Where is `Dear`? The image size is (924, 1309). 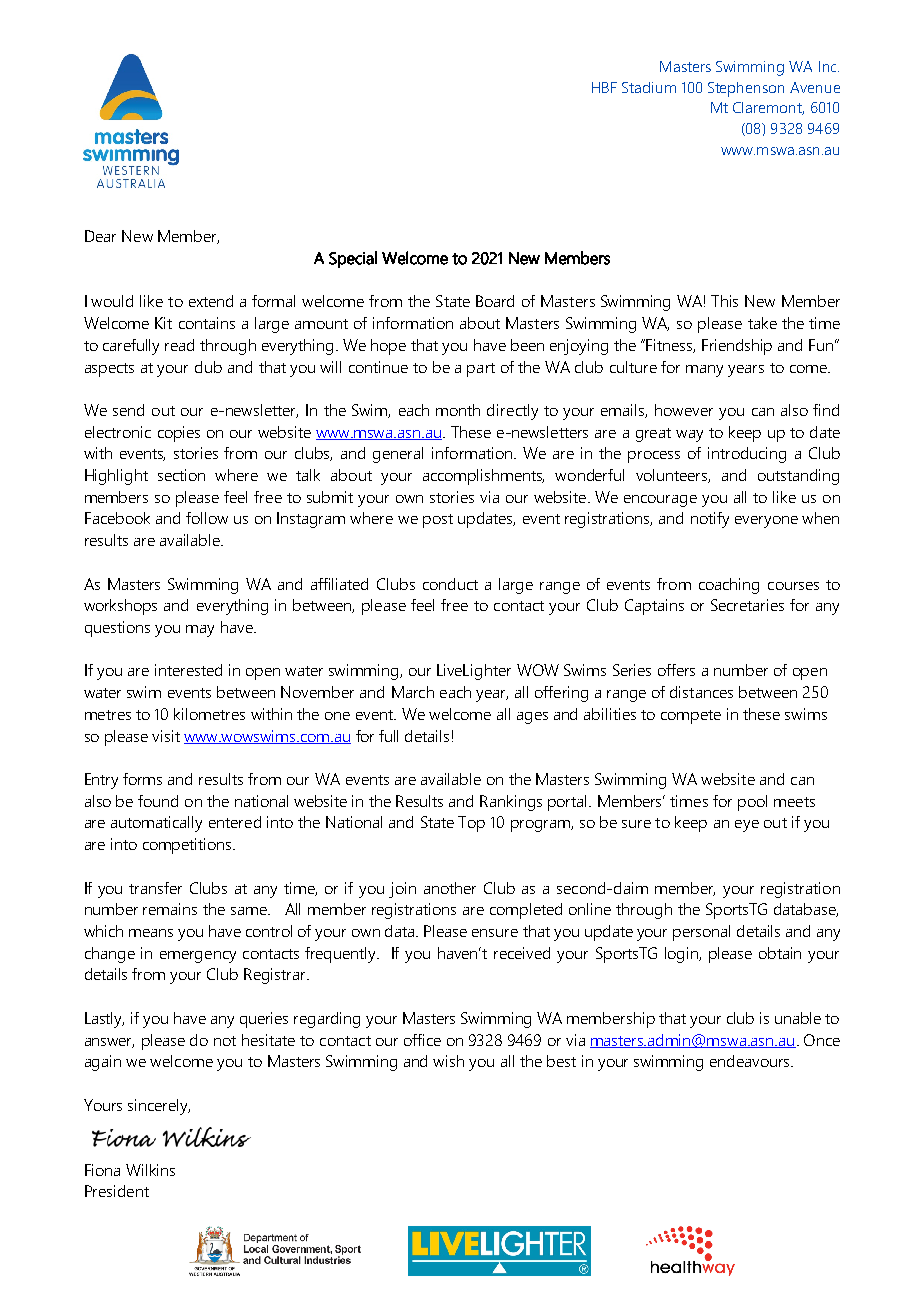
Dear is located at coordinates (100, 236).
